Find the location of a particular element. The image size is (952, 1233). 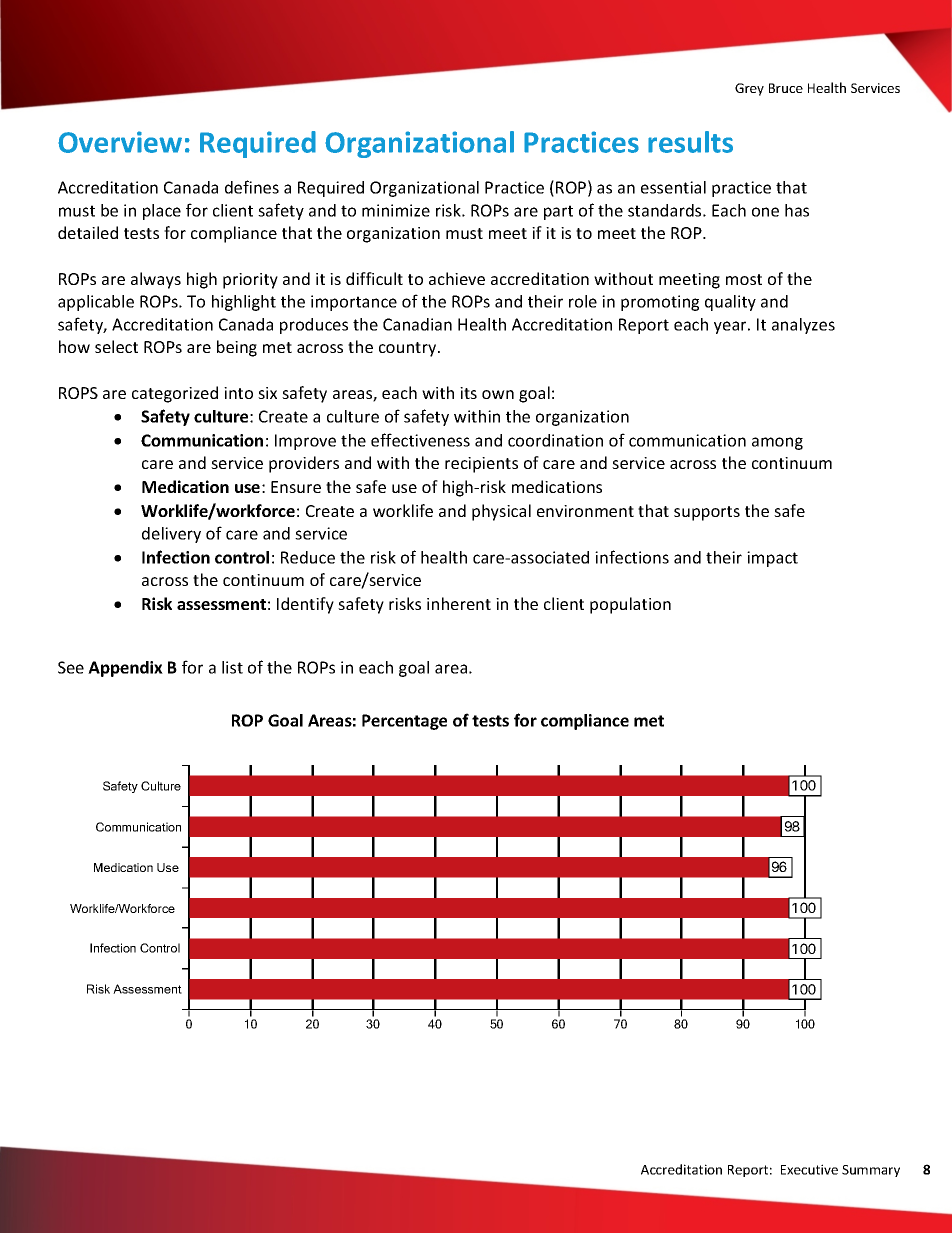

Appendix is located at coordinates (125, 669).
